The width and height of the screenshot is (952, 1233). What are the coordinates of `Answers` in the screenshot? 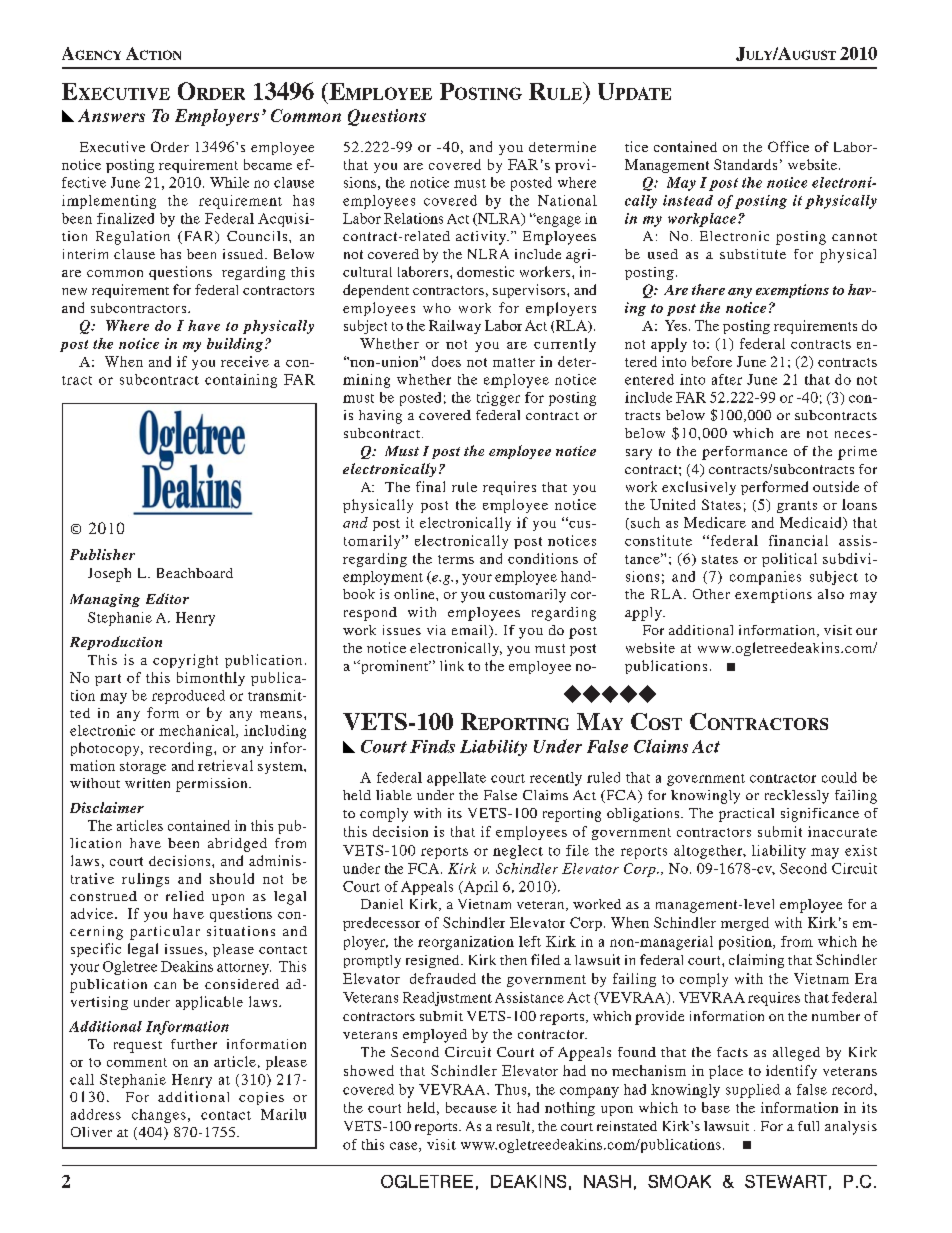 It's located at (111, 115).
